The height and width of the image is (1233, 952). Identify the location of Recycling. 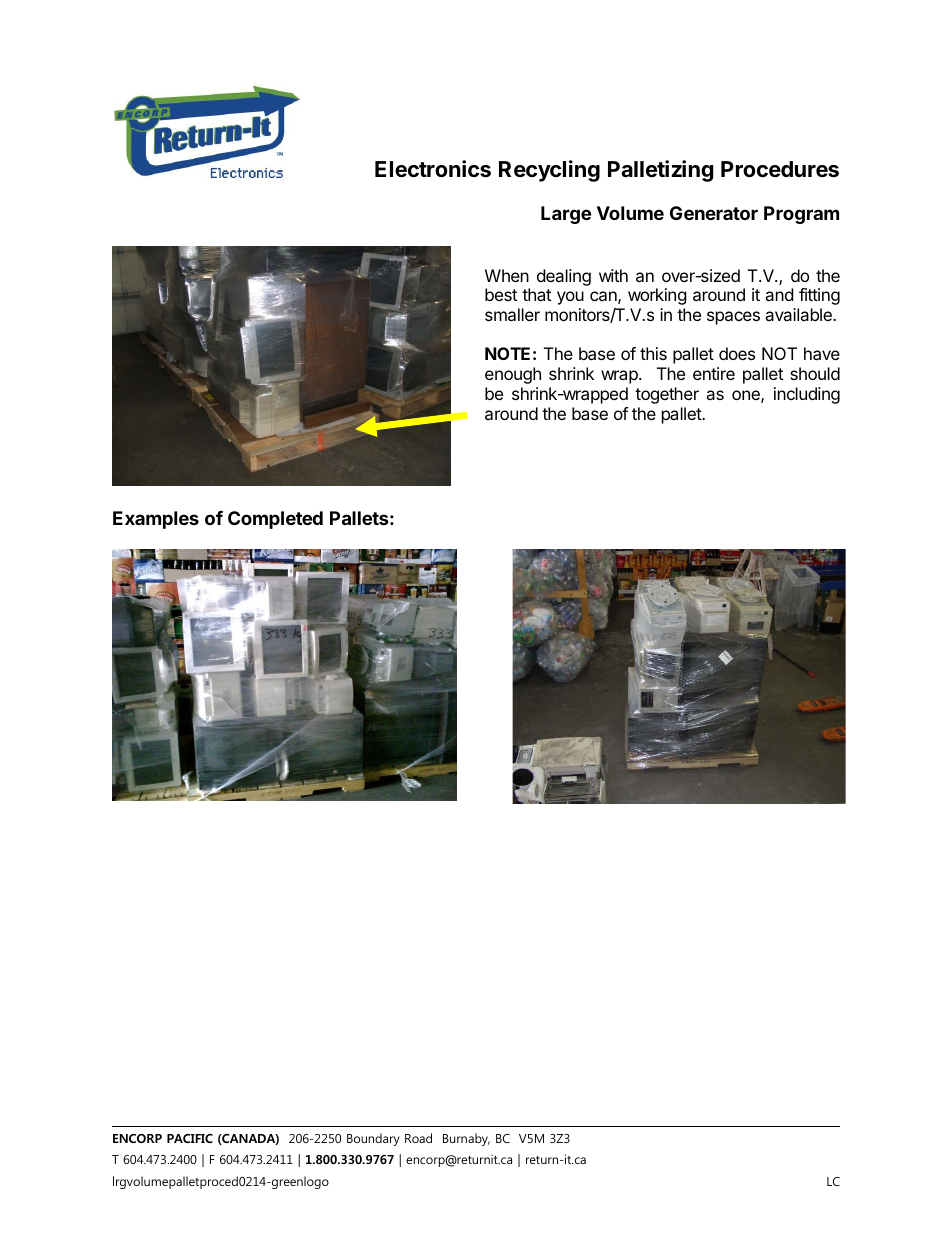
(549, 171).
